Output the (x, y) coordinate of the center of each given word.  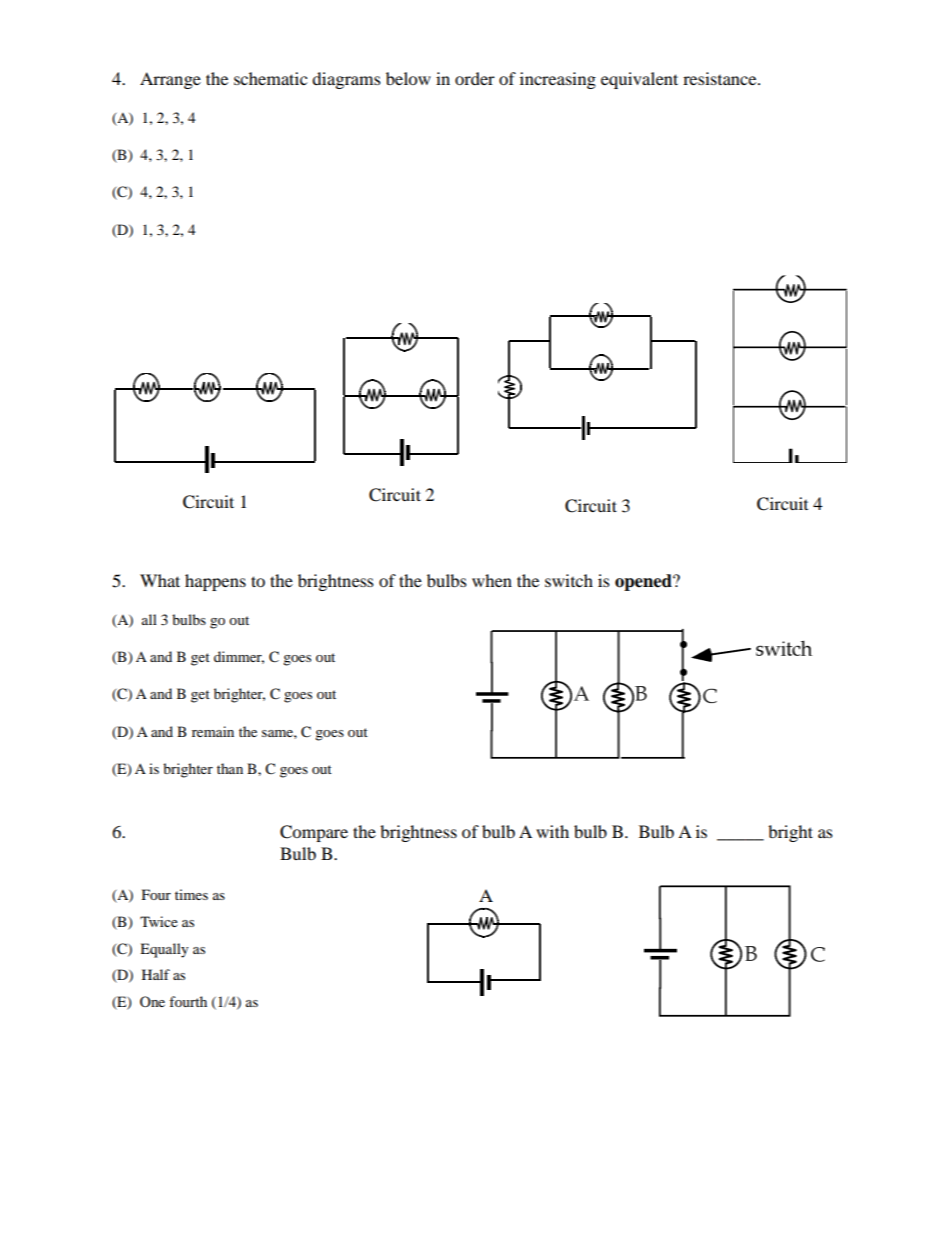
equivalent (639, 80)
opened (644, 582)
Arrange (170, 80)
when (492, 580)
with (552, 831)
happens (215, 582)
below (408, 78)
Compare (314, 833)
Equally (164, 950)
